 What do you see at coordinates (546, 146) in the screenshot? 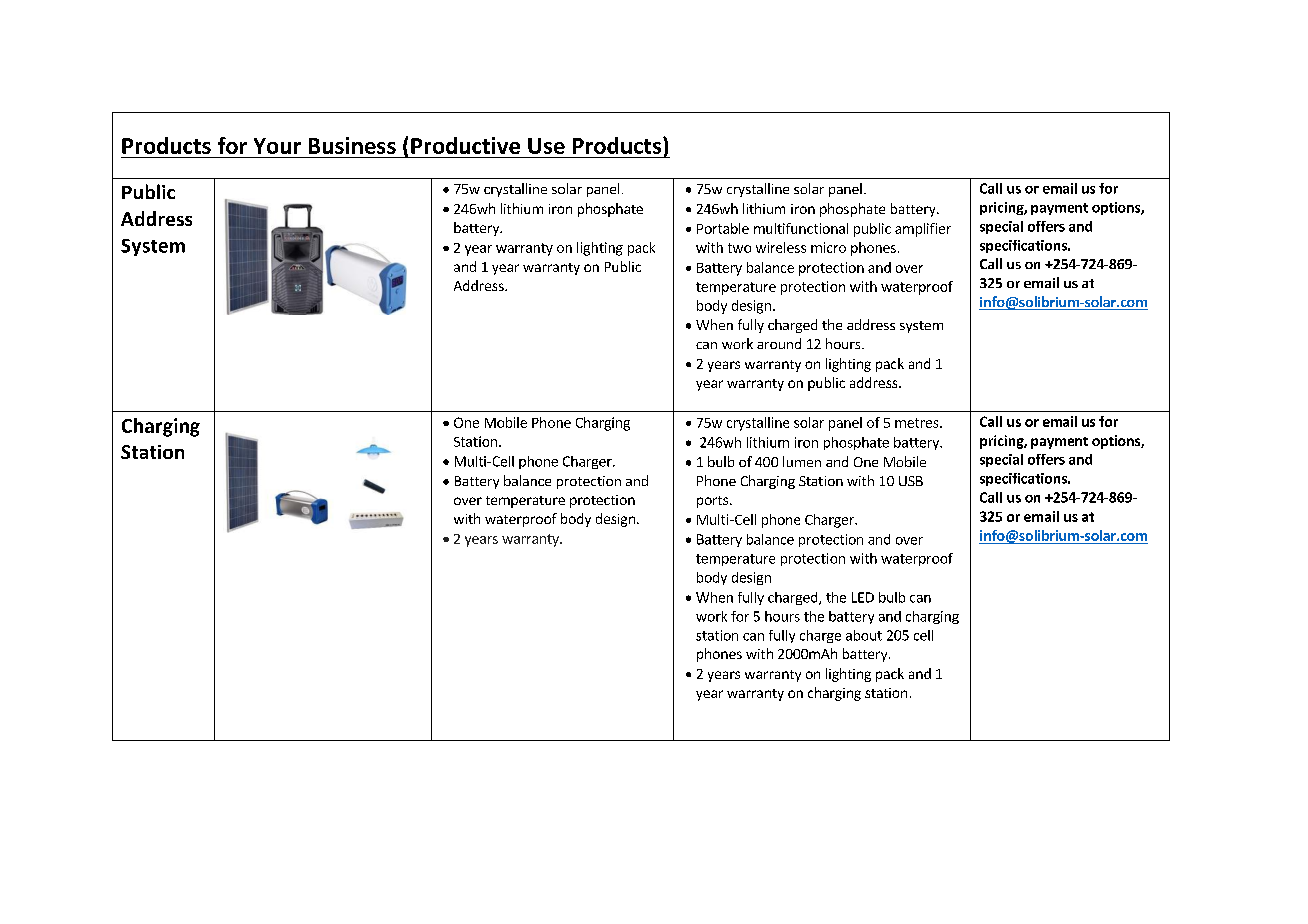
I see `Use` at bounding box center [546, 146].
